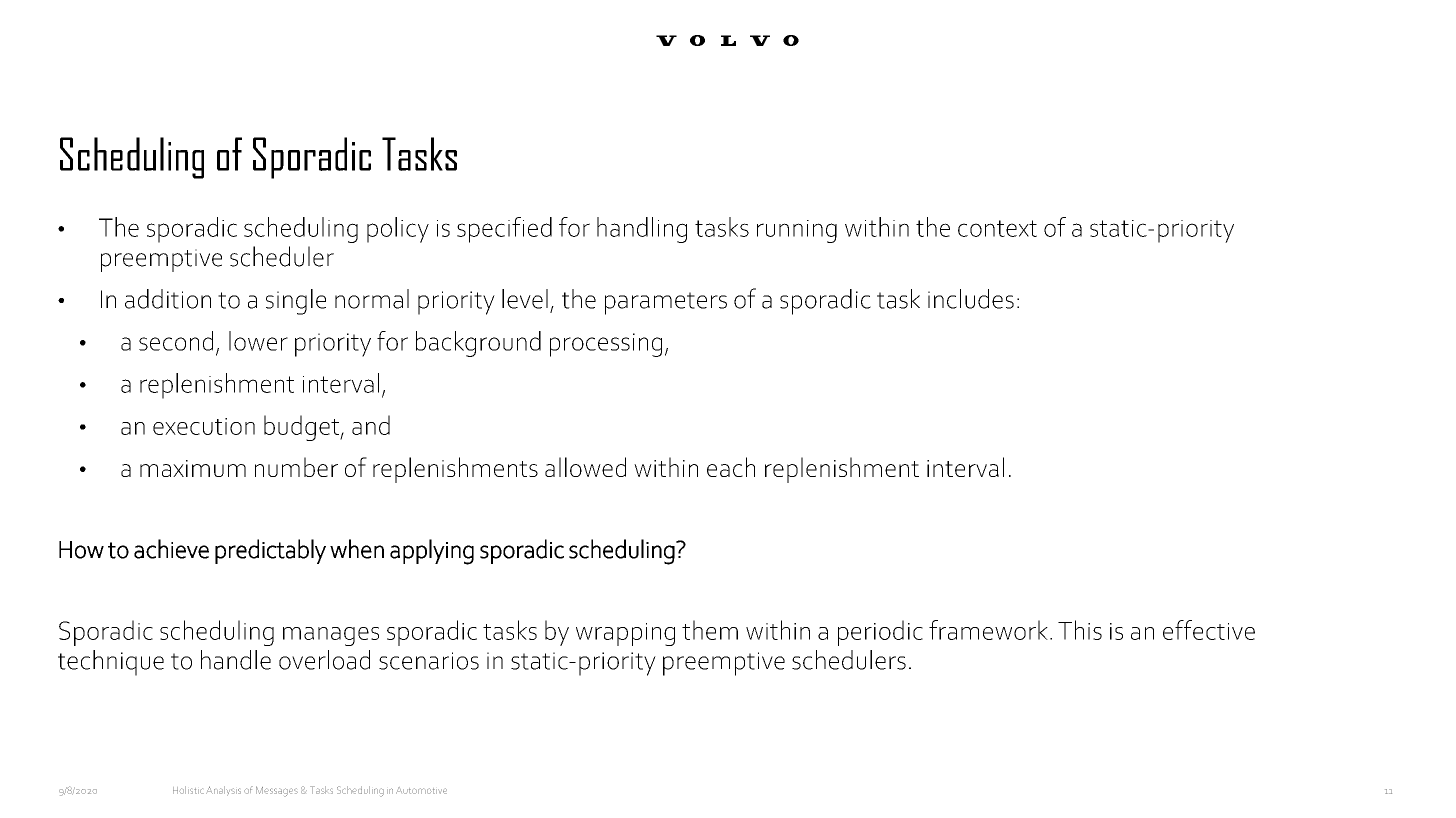  What do you see at coordinates (585, 467) in the page?
I see `allowed` at bounding box center [585, 467].
